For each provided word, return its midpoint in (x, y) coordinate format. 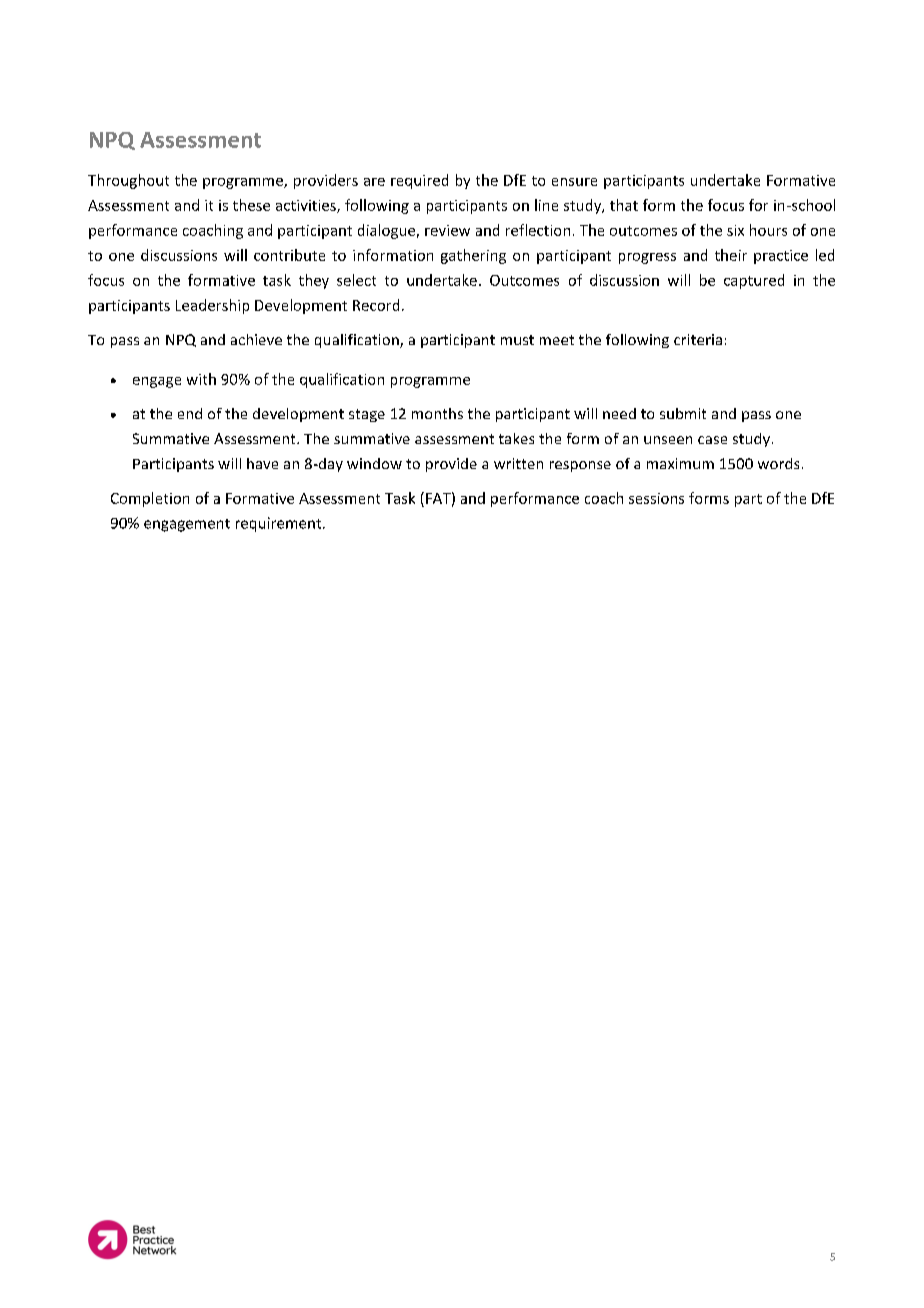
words (778, 463)
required (419, 181)
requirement (280, 524)
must (517, 340)
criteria (698, 339)
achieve (256, 339)
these (251, 205)
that (624, 205)
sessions (656, 498)
